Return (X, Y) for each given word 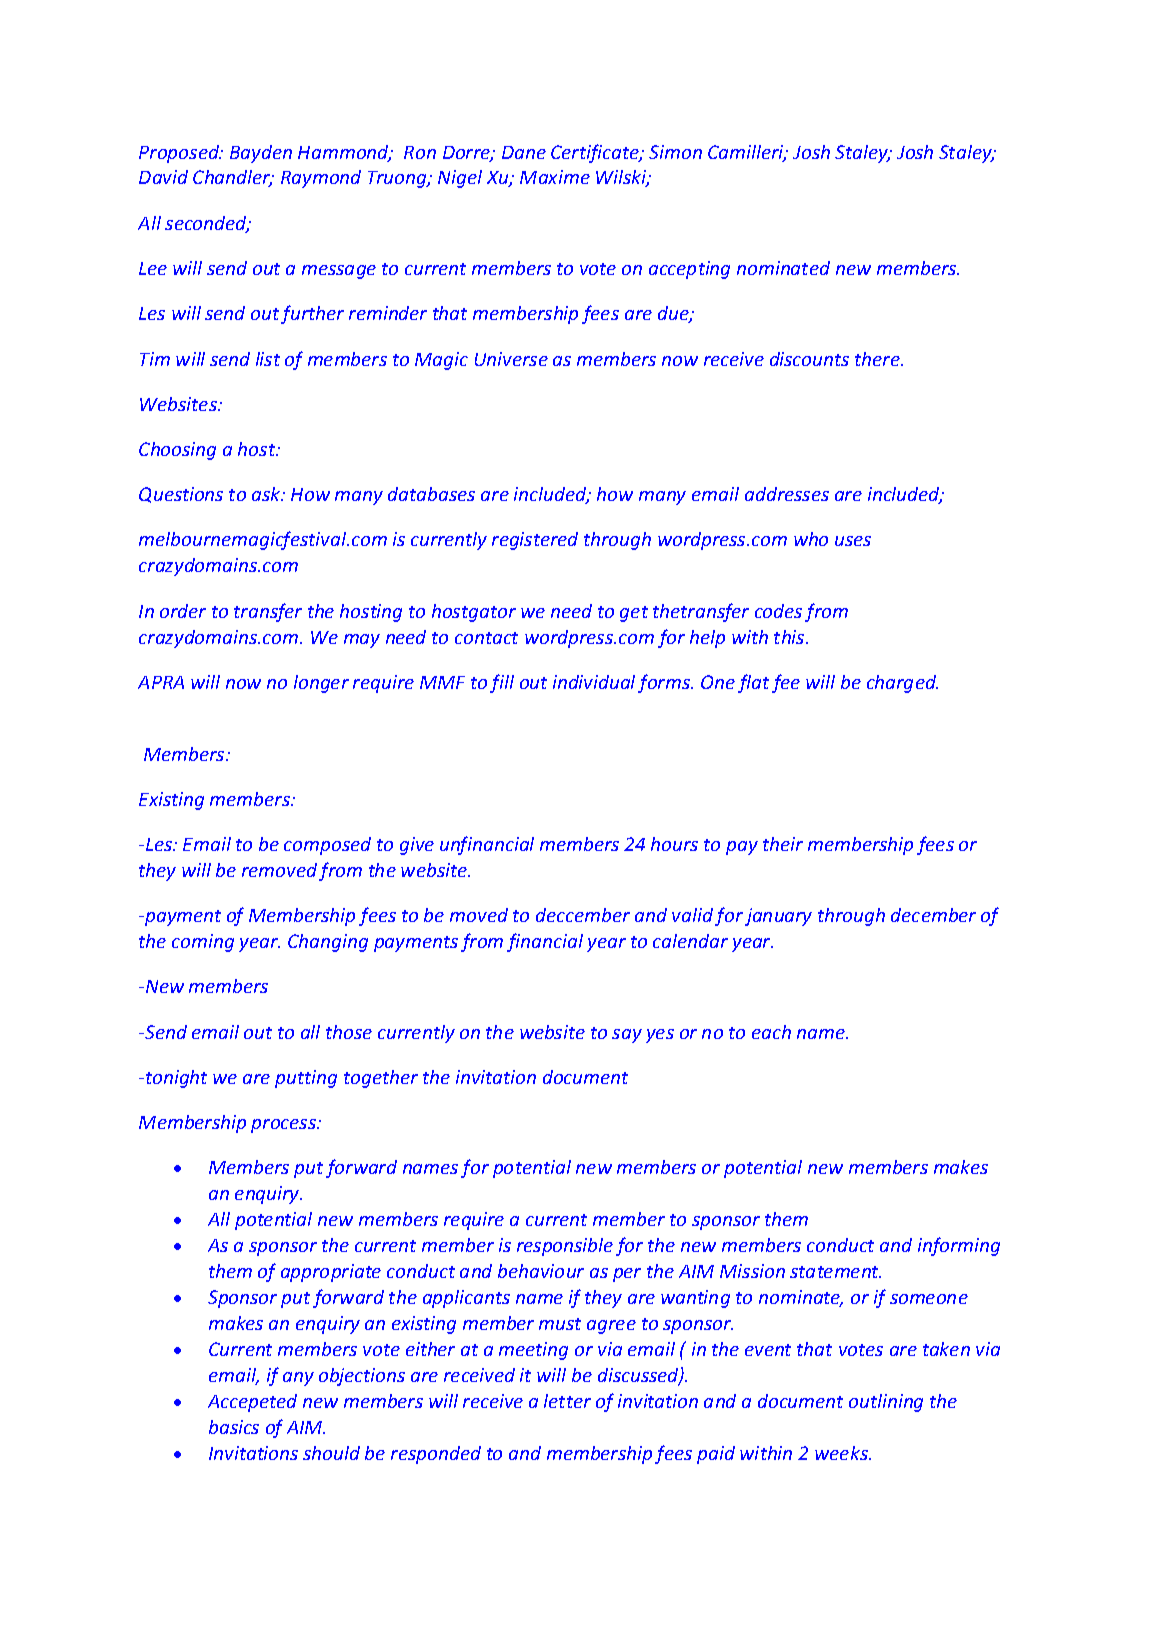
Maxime (555, 177)
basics (234, 1427)
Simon (675, 152)
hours (674, 844)
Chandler (233, 178)
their (783, 844)
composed (327, 846)
